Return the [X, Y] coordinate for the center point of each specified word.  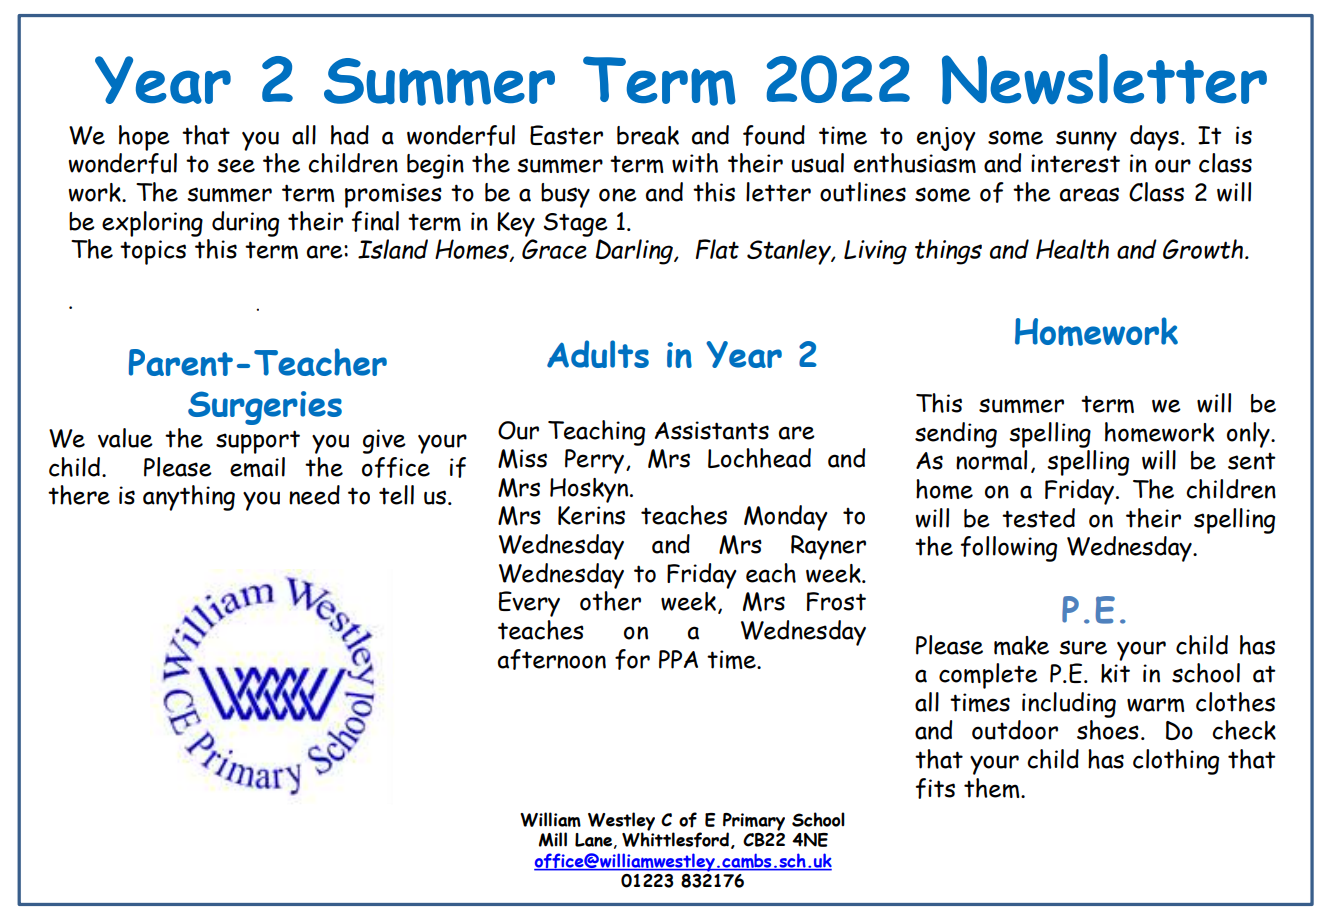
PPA [678, 659]
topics [153, 252]
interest [1075, 163]
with [695, 163]
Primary [754, 823]
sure [1083, 647]
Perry [596, 461]
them [993, 788]
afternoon [552, 659]
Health [1072, 249]
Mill [553, 839]
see [236, 165]
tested [1038, 518]
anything [189, 498]
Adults [598, 354]
